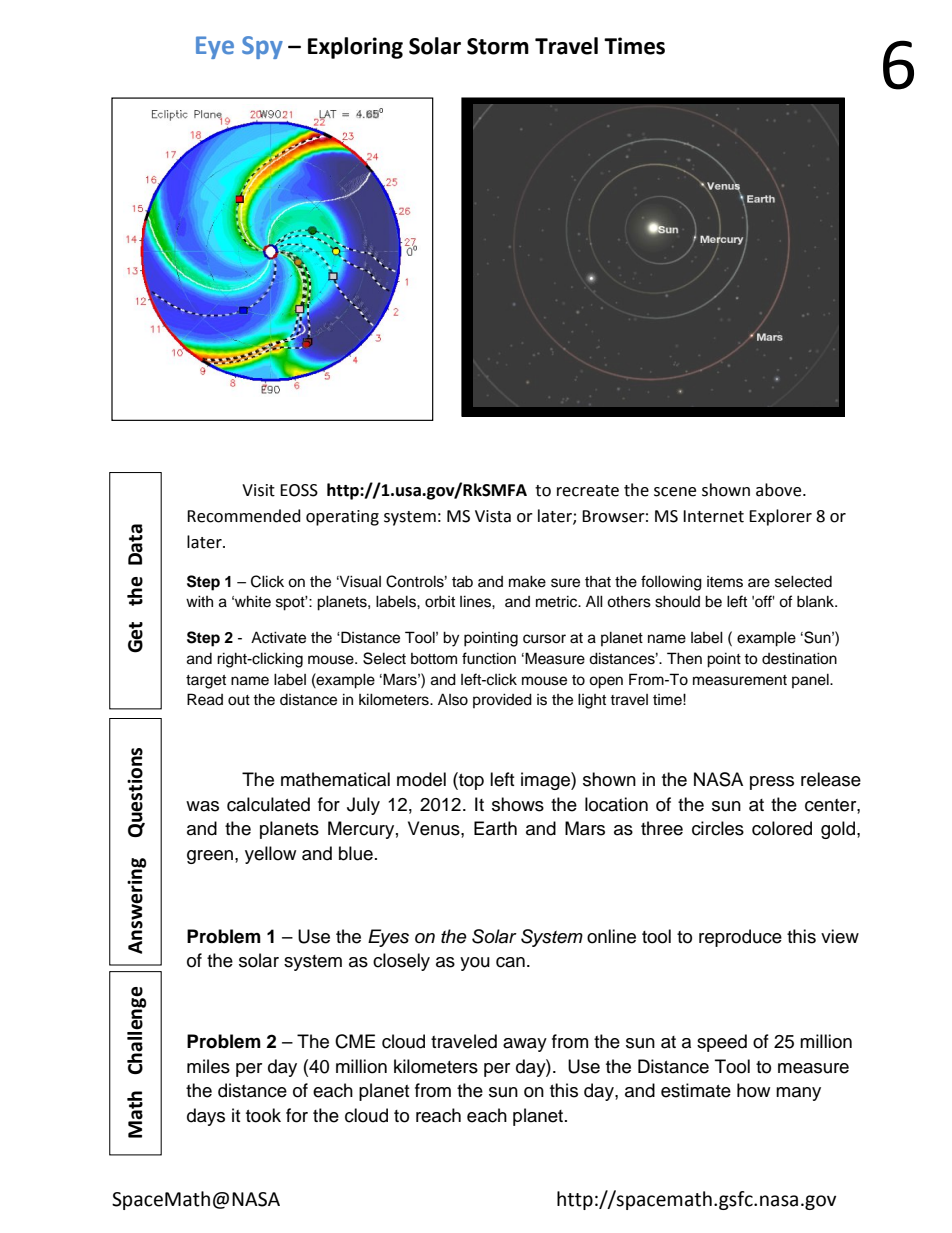 Image resolution: width=952 pixels, height=1233 pixels. Describe the element at coordinates (355, 48) in the page. I see `Exploring` at that location.
